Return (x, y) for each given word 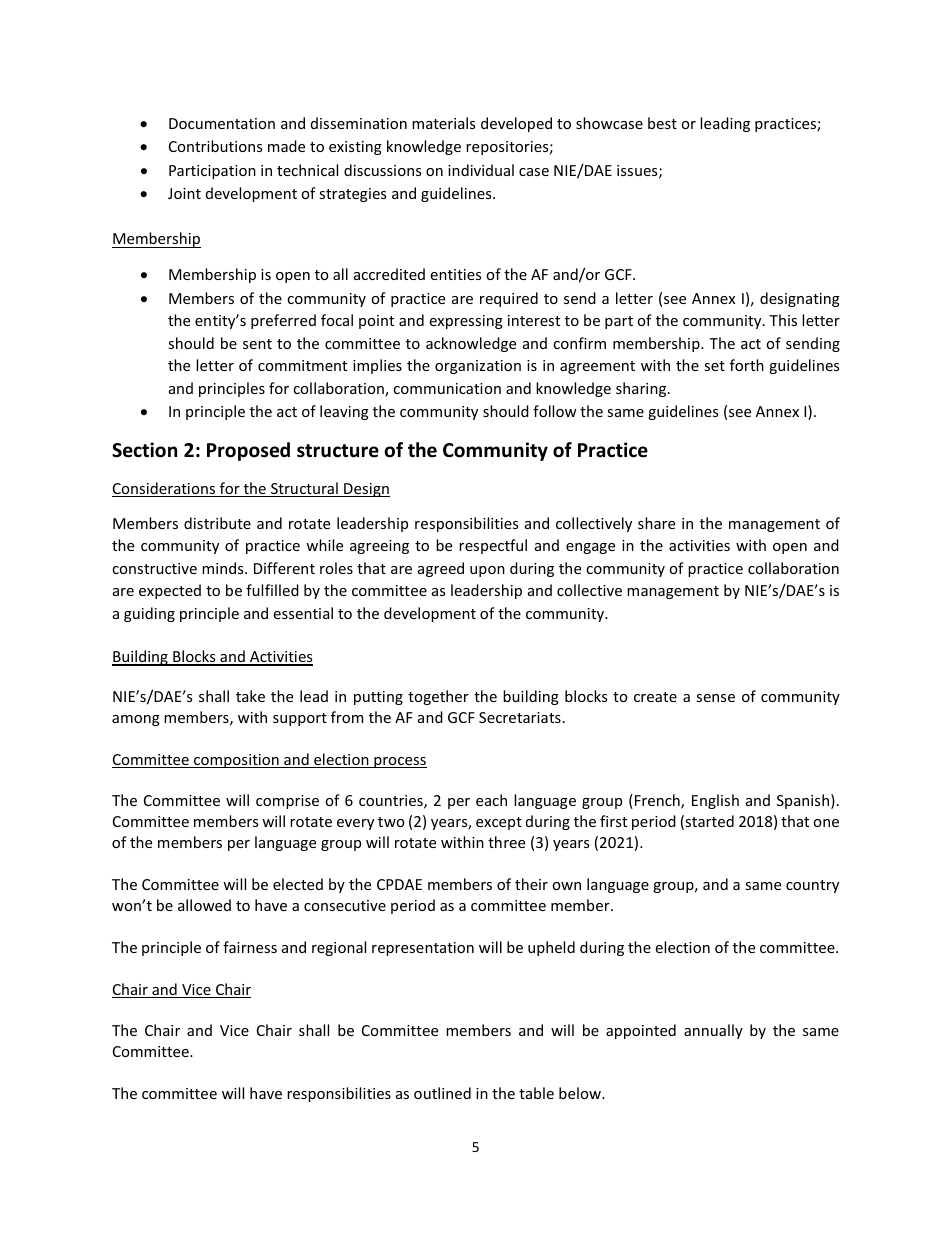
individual (481, 170)
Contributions (215, 146)
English (715, 801)
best (662, 123)
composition (236, 761)
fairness (250, 947)
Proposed (248, 451)
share (656, 523)
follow (555, 411)
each (491, 800)
